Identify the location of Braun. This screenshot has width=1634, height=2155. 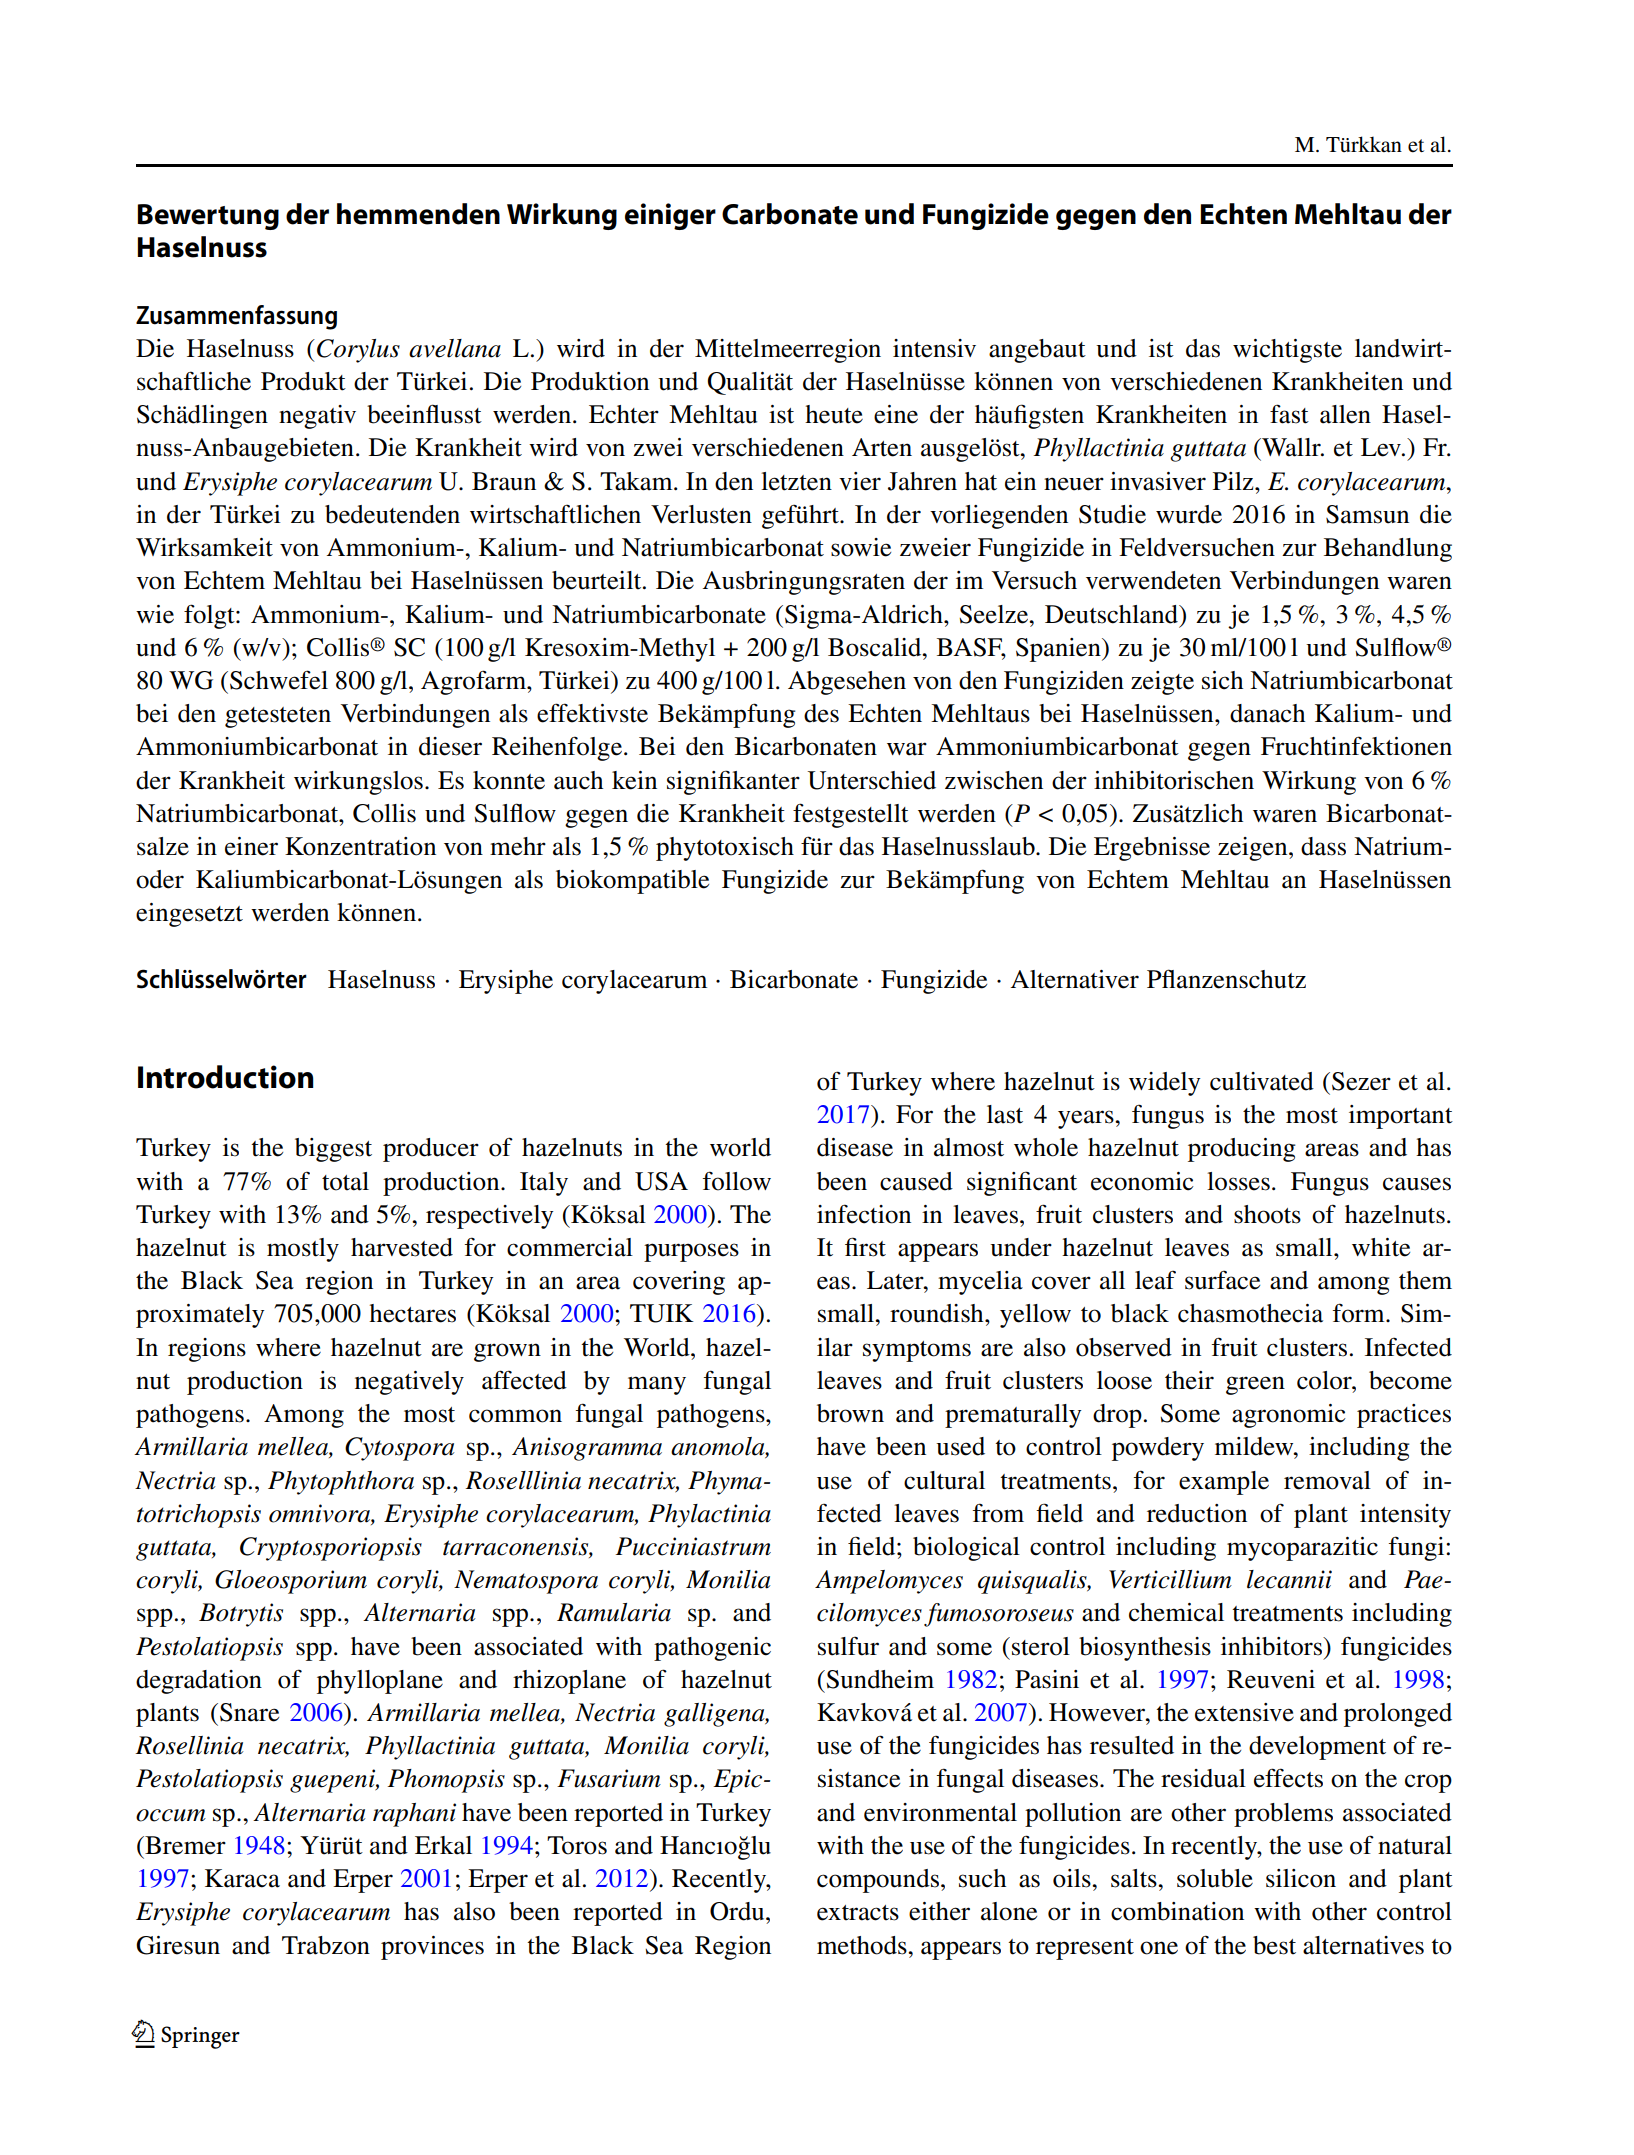
(504, 481).
